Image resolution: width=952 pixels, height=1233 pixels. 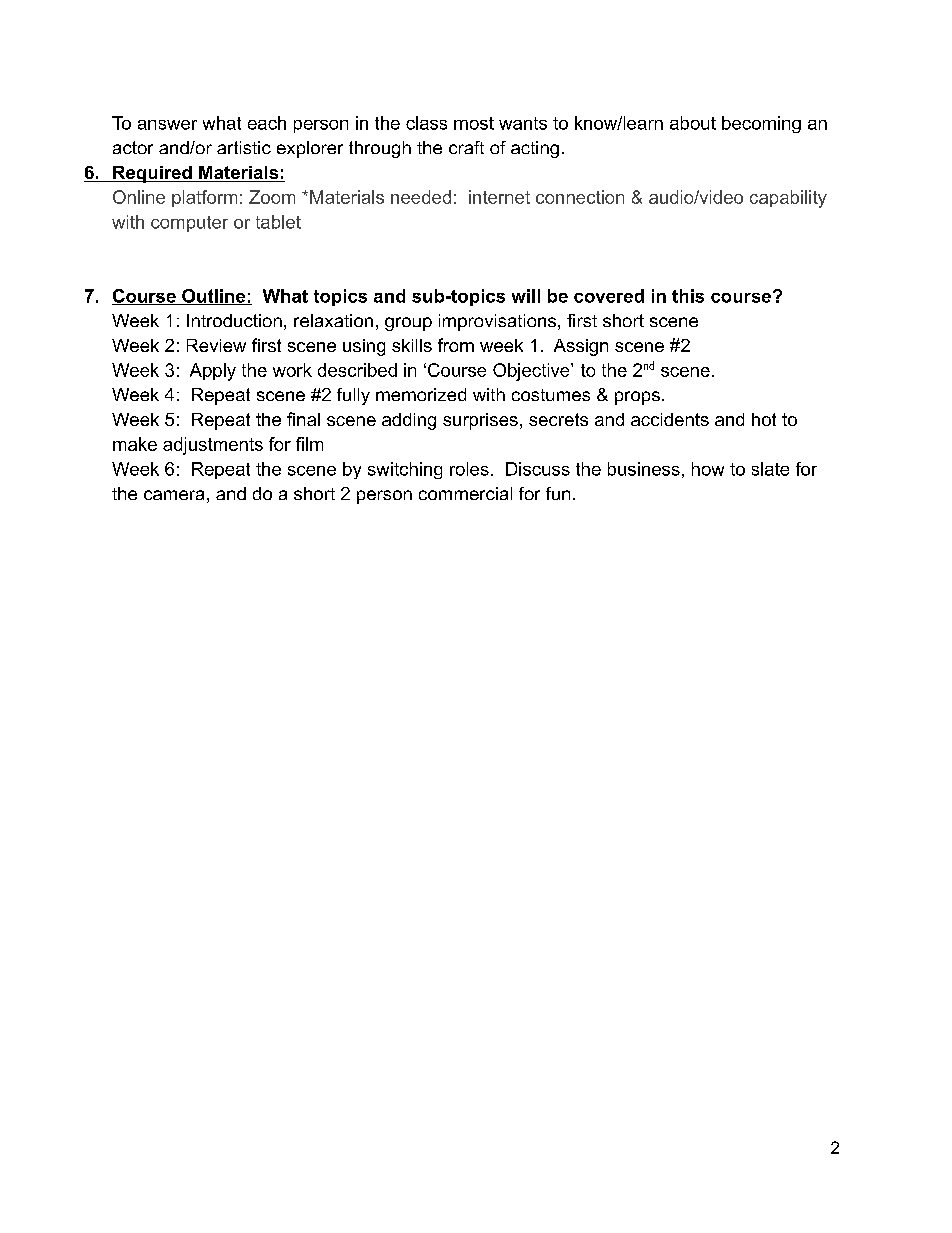 I want to click on Outline, so click(x=213, y=297).
